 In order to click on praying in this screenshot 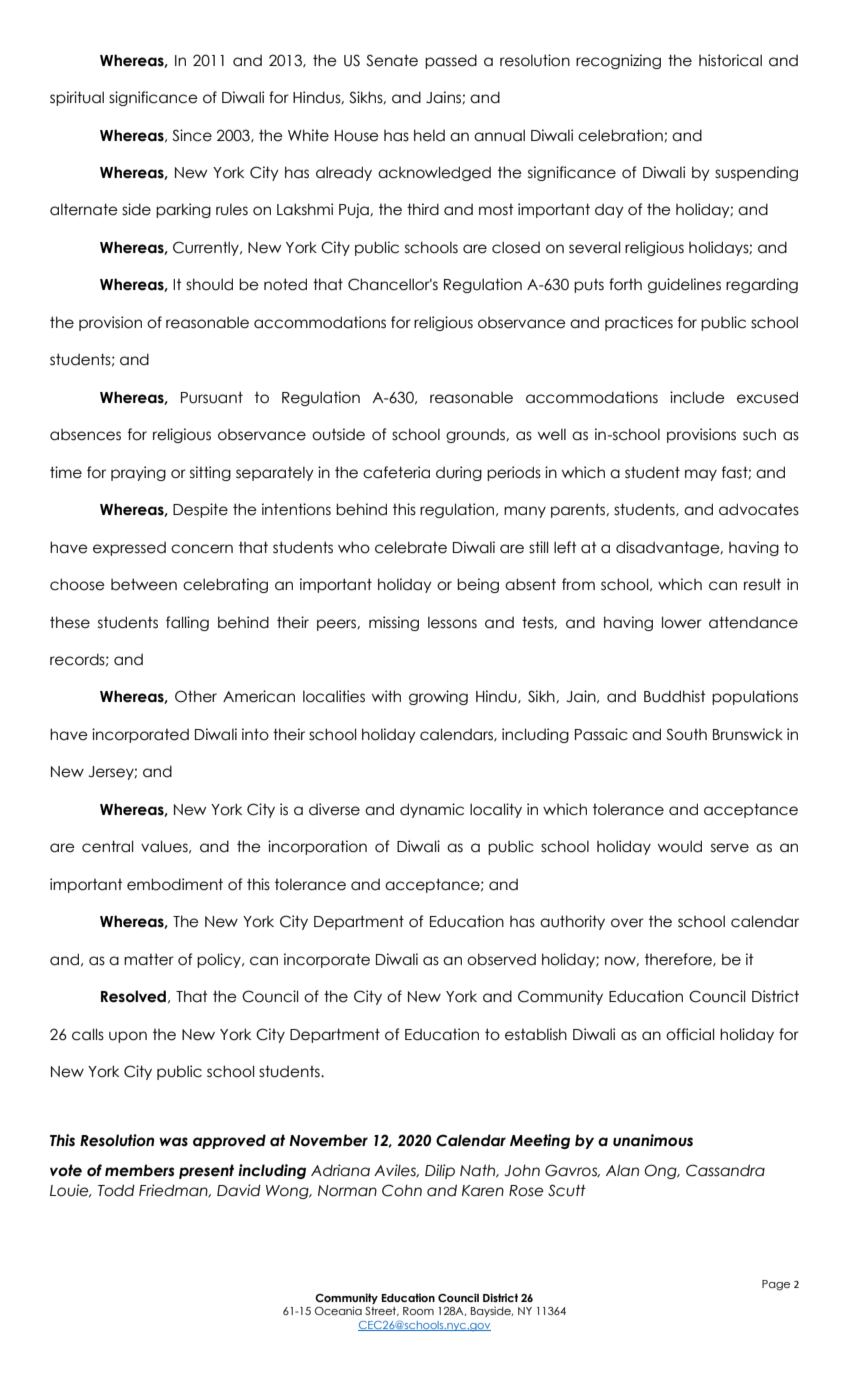, I will do `click(138, 473)`.
